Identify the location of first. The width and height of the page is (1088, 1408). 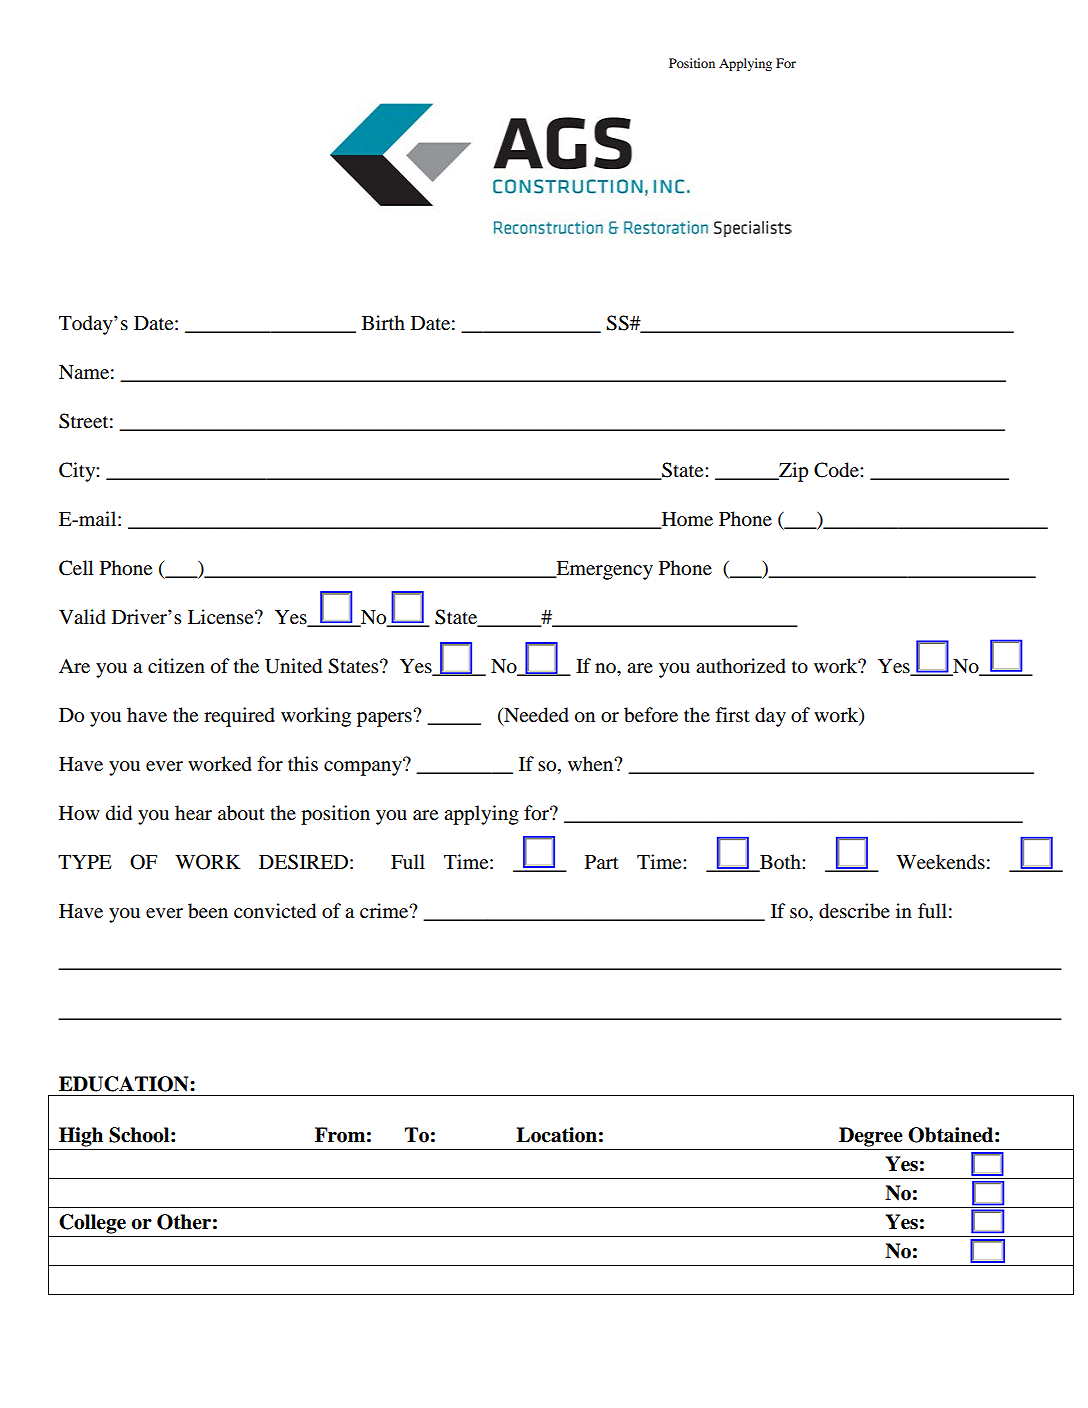
(732, 715).
